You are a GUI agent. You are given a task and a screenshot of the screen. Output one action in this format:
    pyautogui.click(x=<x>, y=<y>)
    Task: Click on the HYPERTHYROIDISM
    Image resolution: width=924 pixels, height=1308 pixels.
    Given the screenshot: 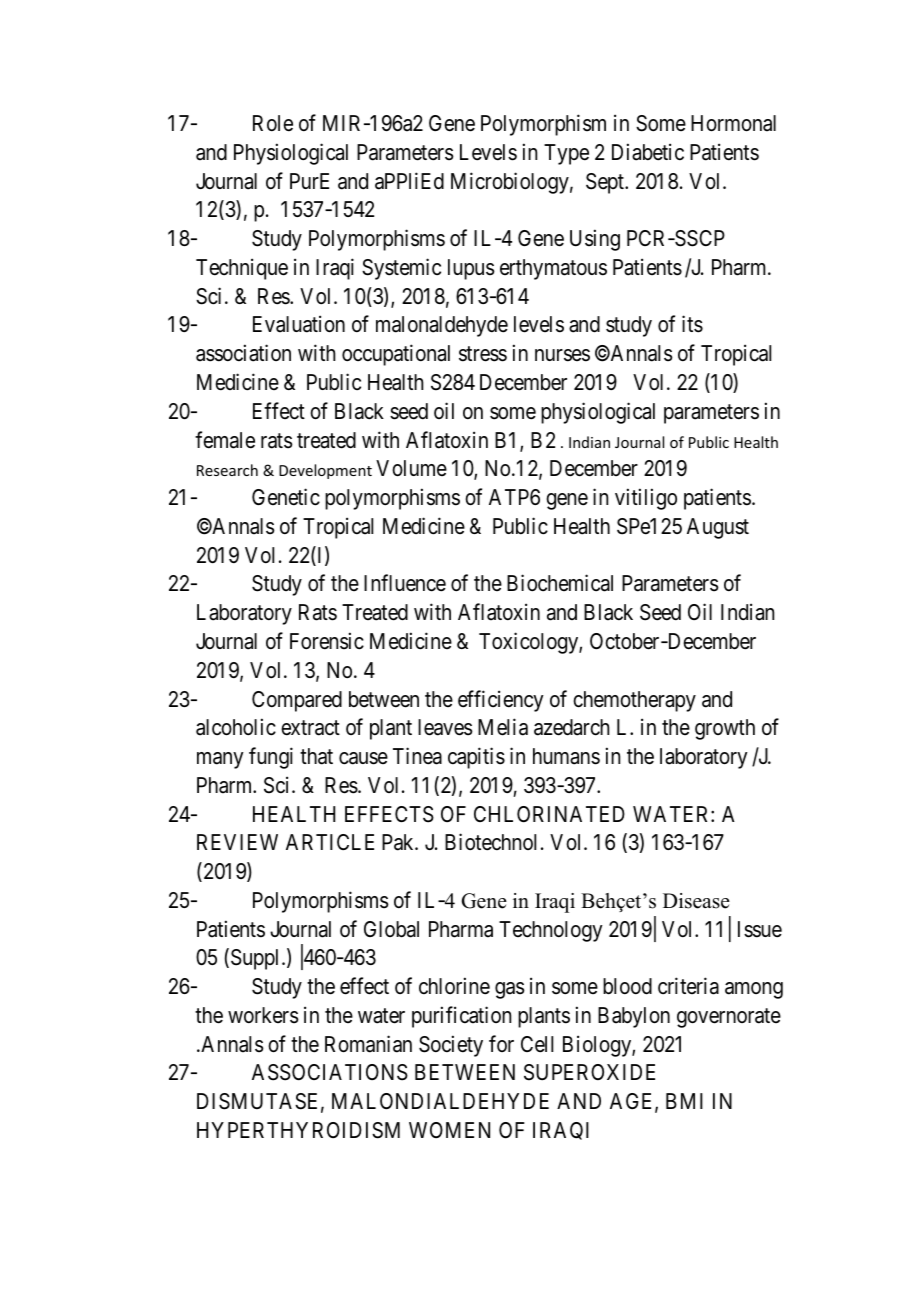 What is the action you would take?
    pyautogui.click(x=298, y=1130)
